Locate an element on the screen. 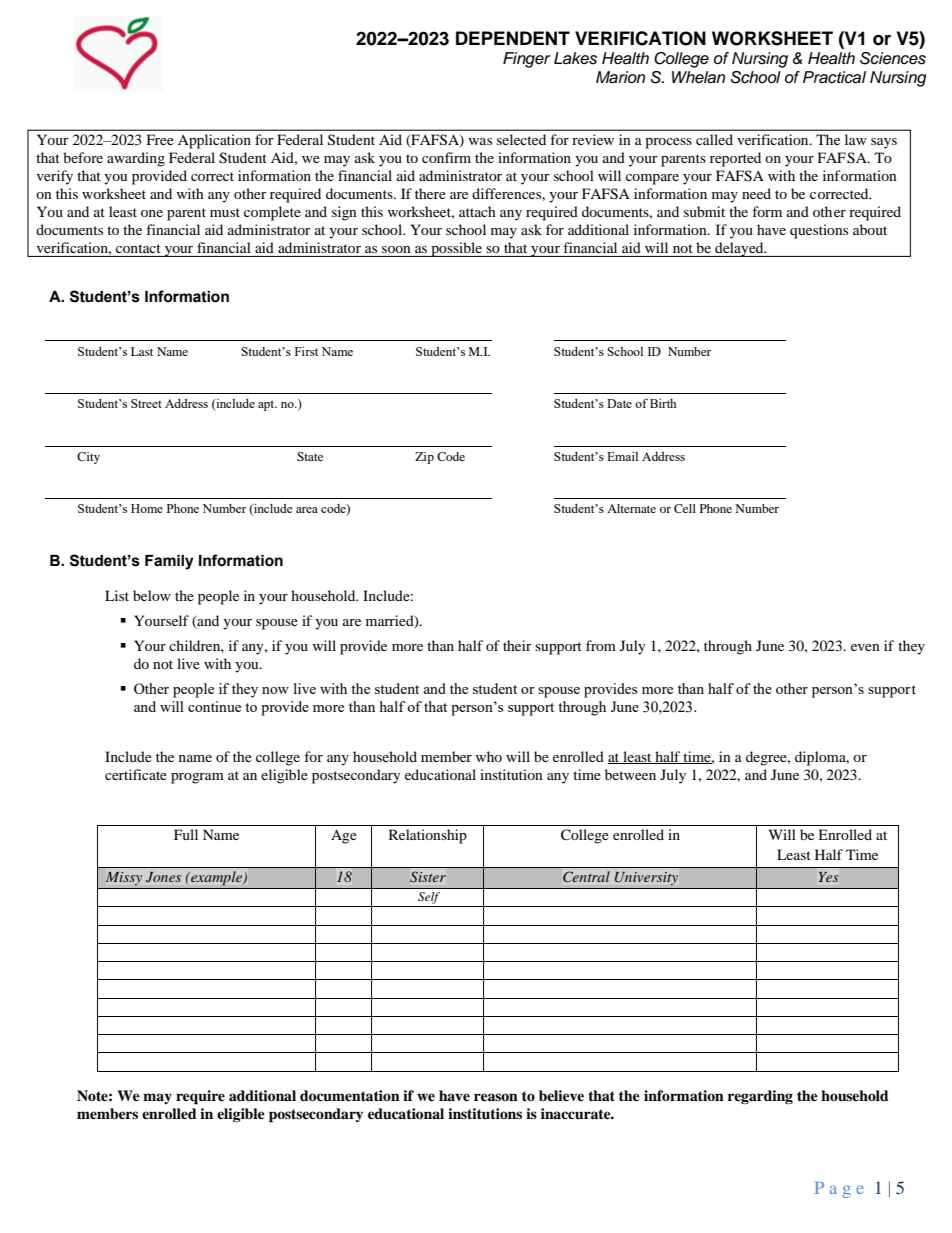 This screenshot has width=952, height=1233. documentation is located at coordinates (350, 1096).
